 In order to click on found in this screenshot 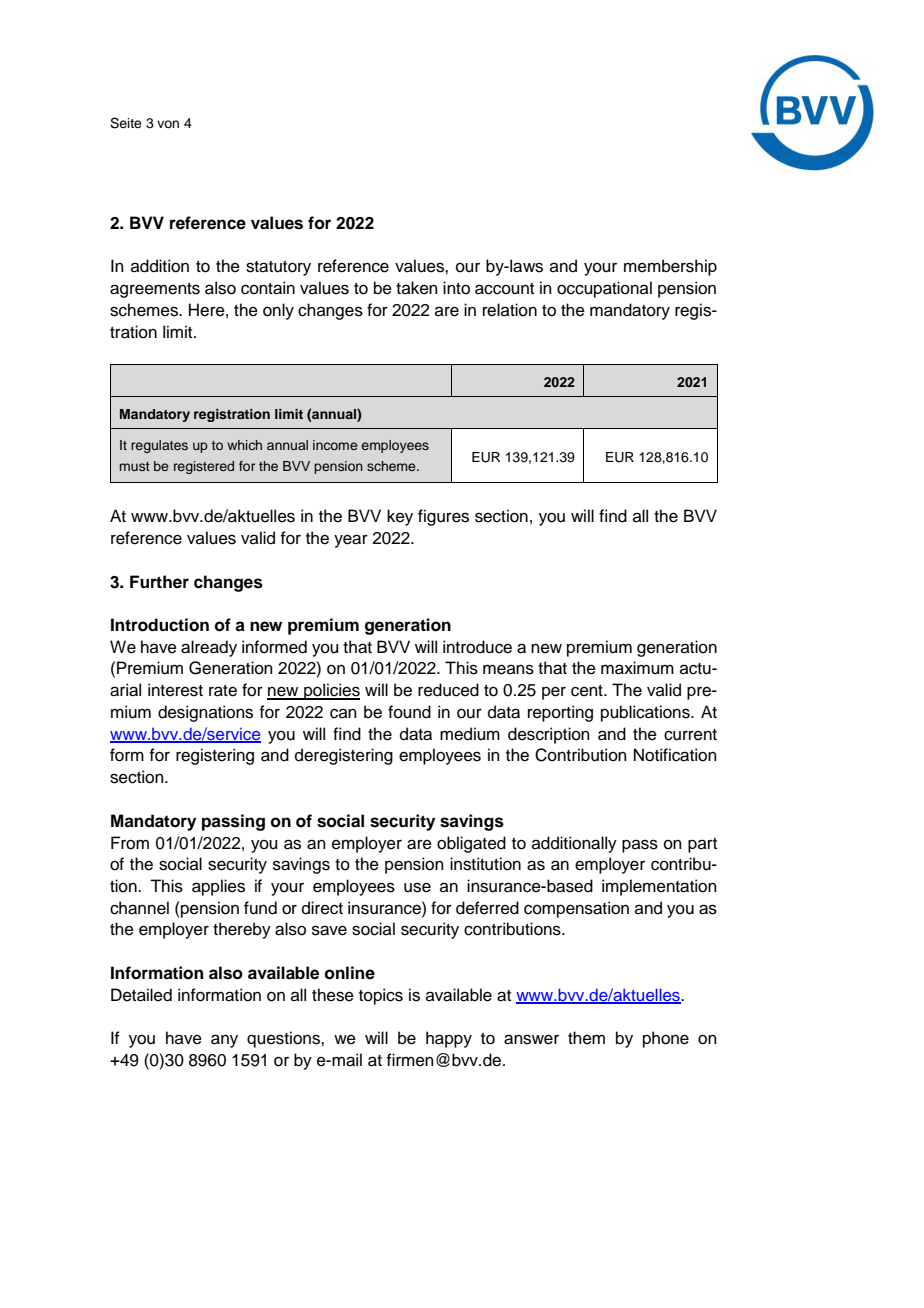, I will do `click(409, 712)`.
